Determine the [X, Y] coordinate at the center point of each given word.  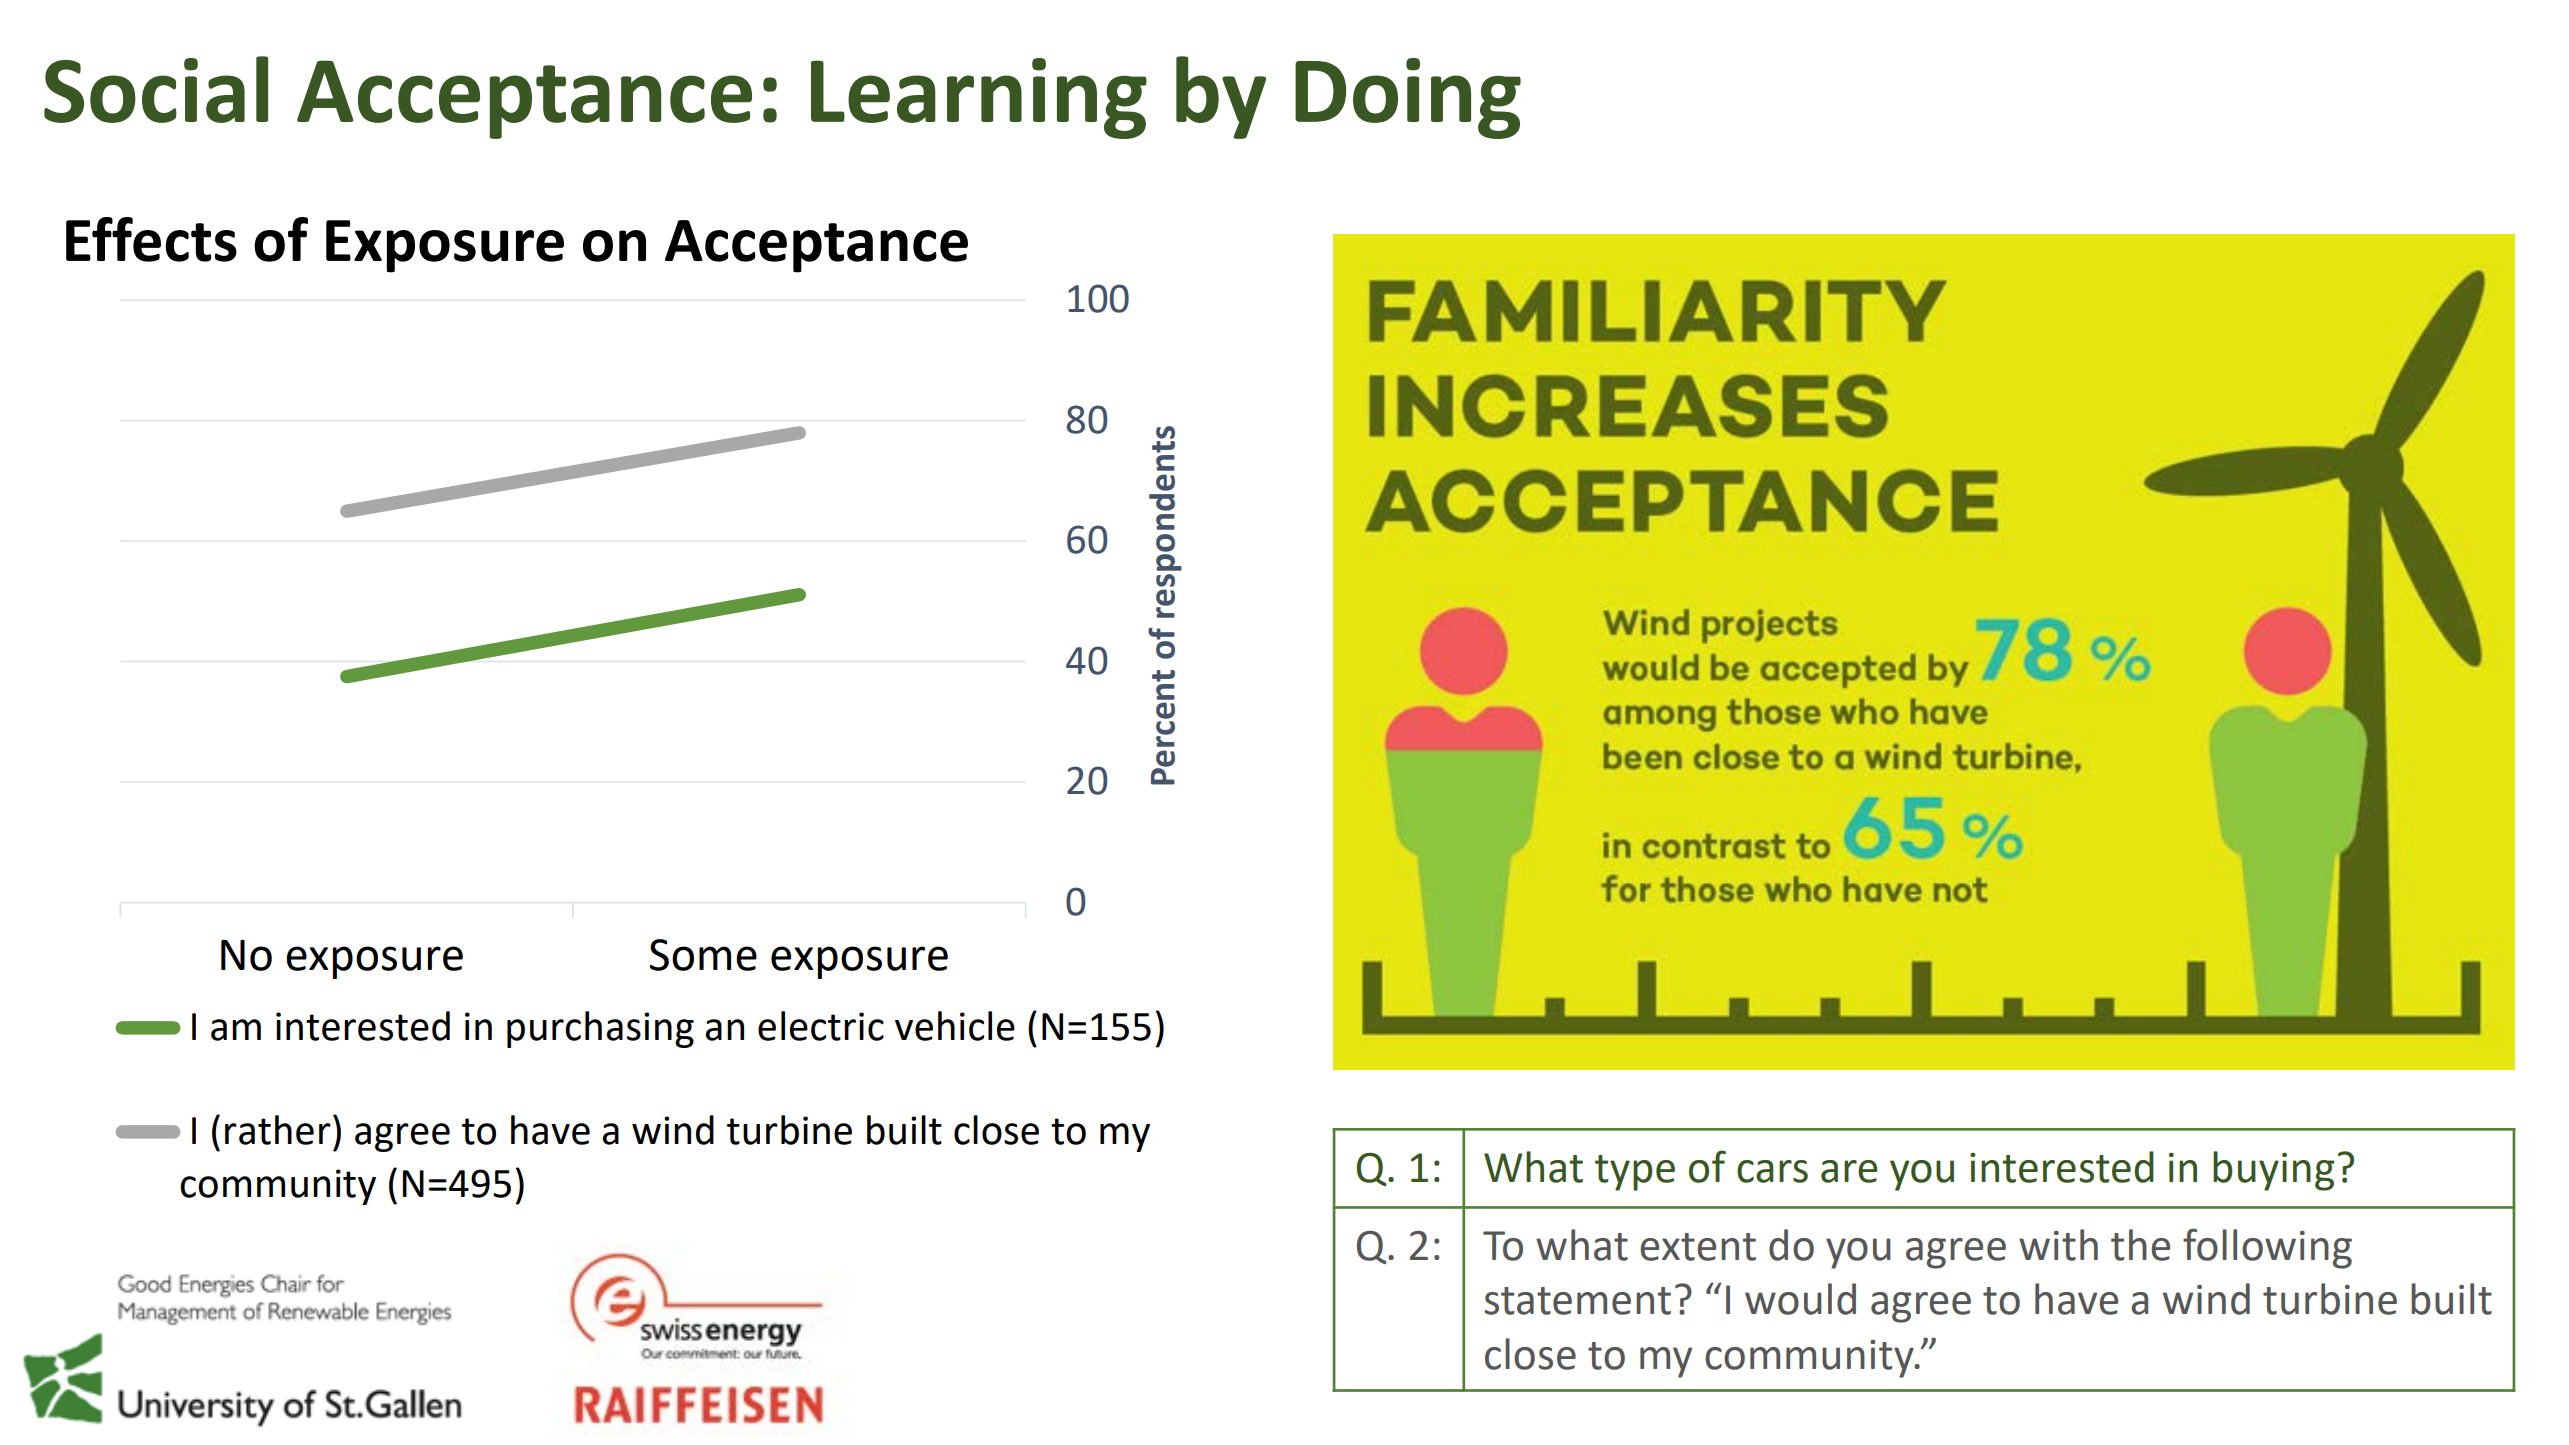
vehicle [955, 1026]
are [1849, 1171]
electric [821, 1026]
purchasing [600, 1029]
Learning [979, 98]
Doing [1408, 98]
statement [1578, 1301]
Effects [151, 239]
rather [278, 1130]
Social [156, 89]
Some [703, 955]
